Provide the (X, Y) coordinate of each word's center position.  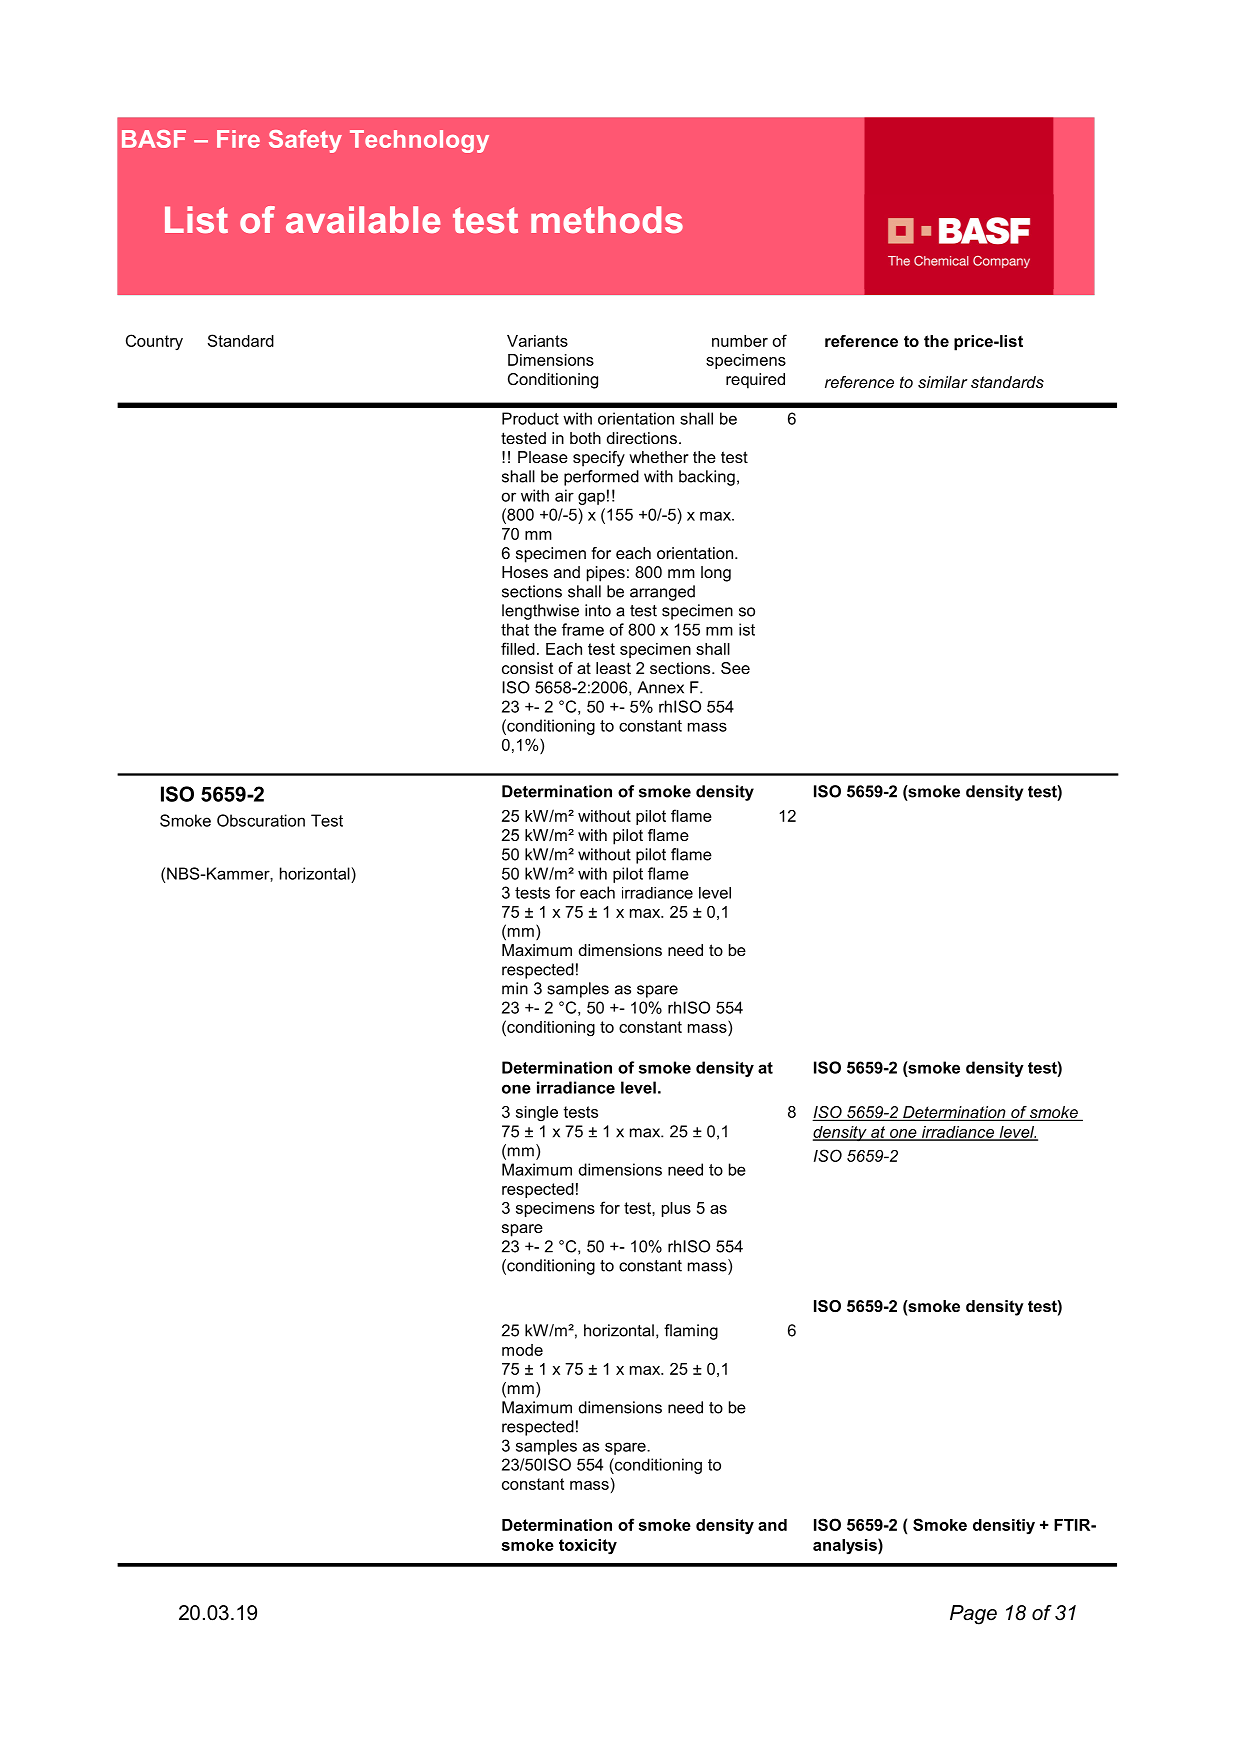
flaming (691, 1332)
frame (583, 629)
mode (522, 1350)
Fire (238, 139)
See (735, 668)
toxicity (588, 1547)
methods (607, 219)
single (537, 1113)
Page (973, 1615)
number (740, 341)
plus (676, 1209)
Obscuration (261, 820)
